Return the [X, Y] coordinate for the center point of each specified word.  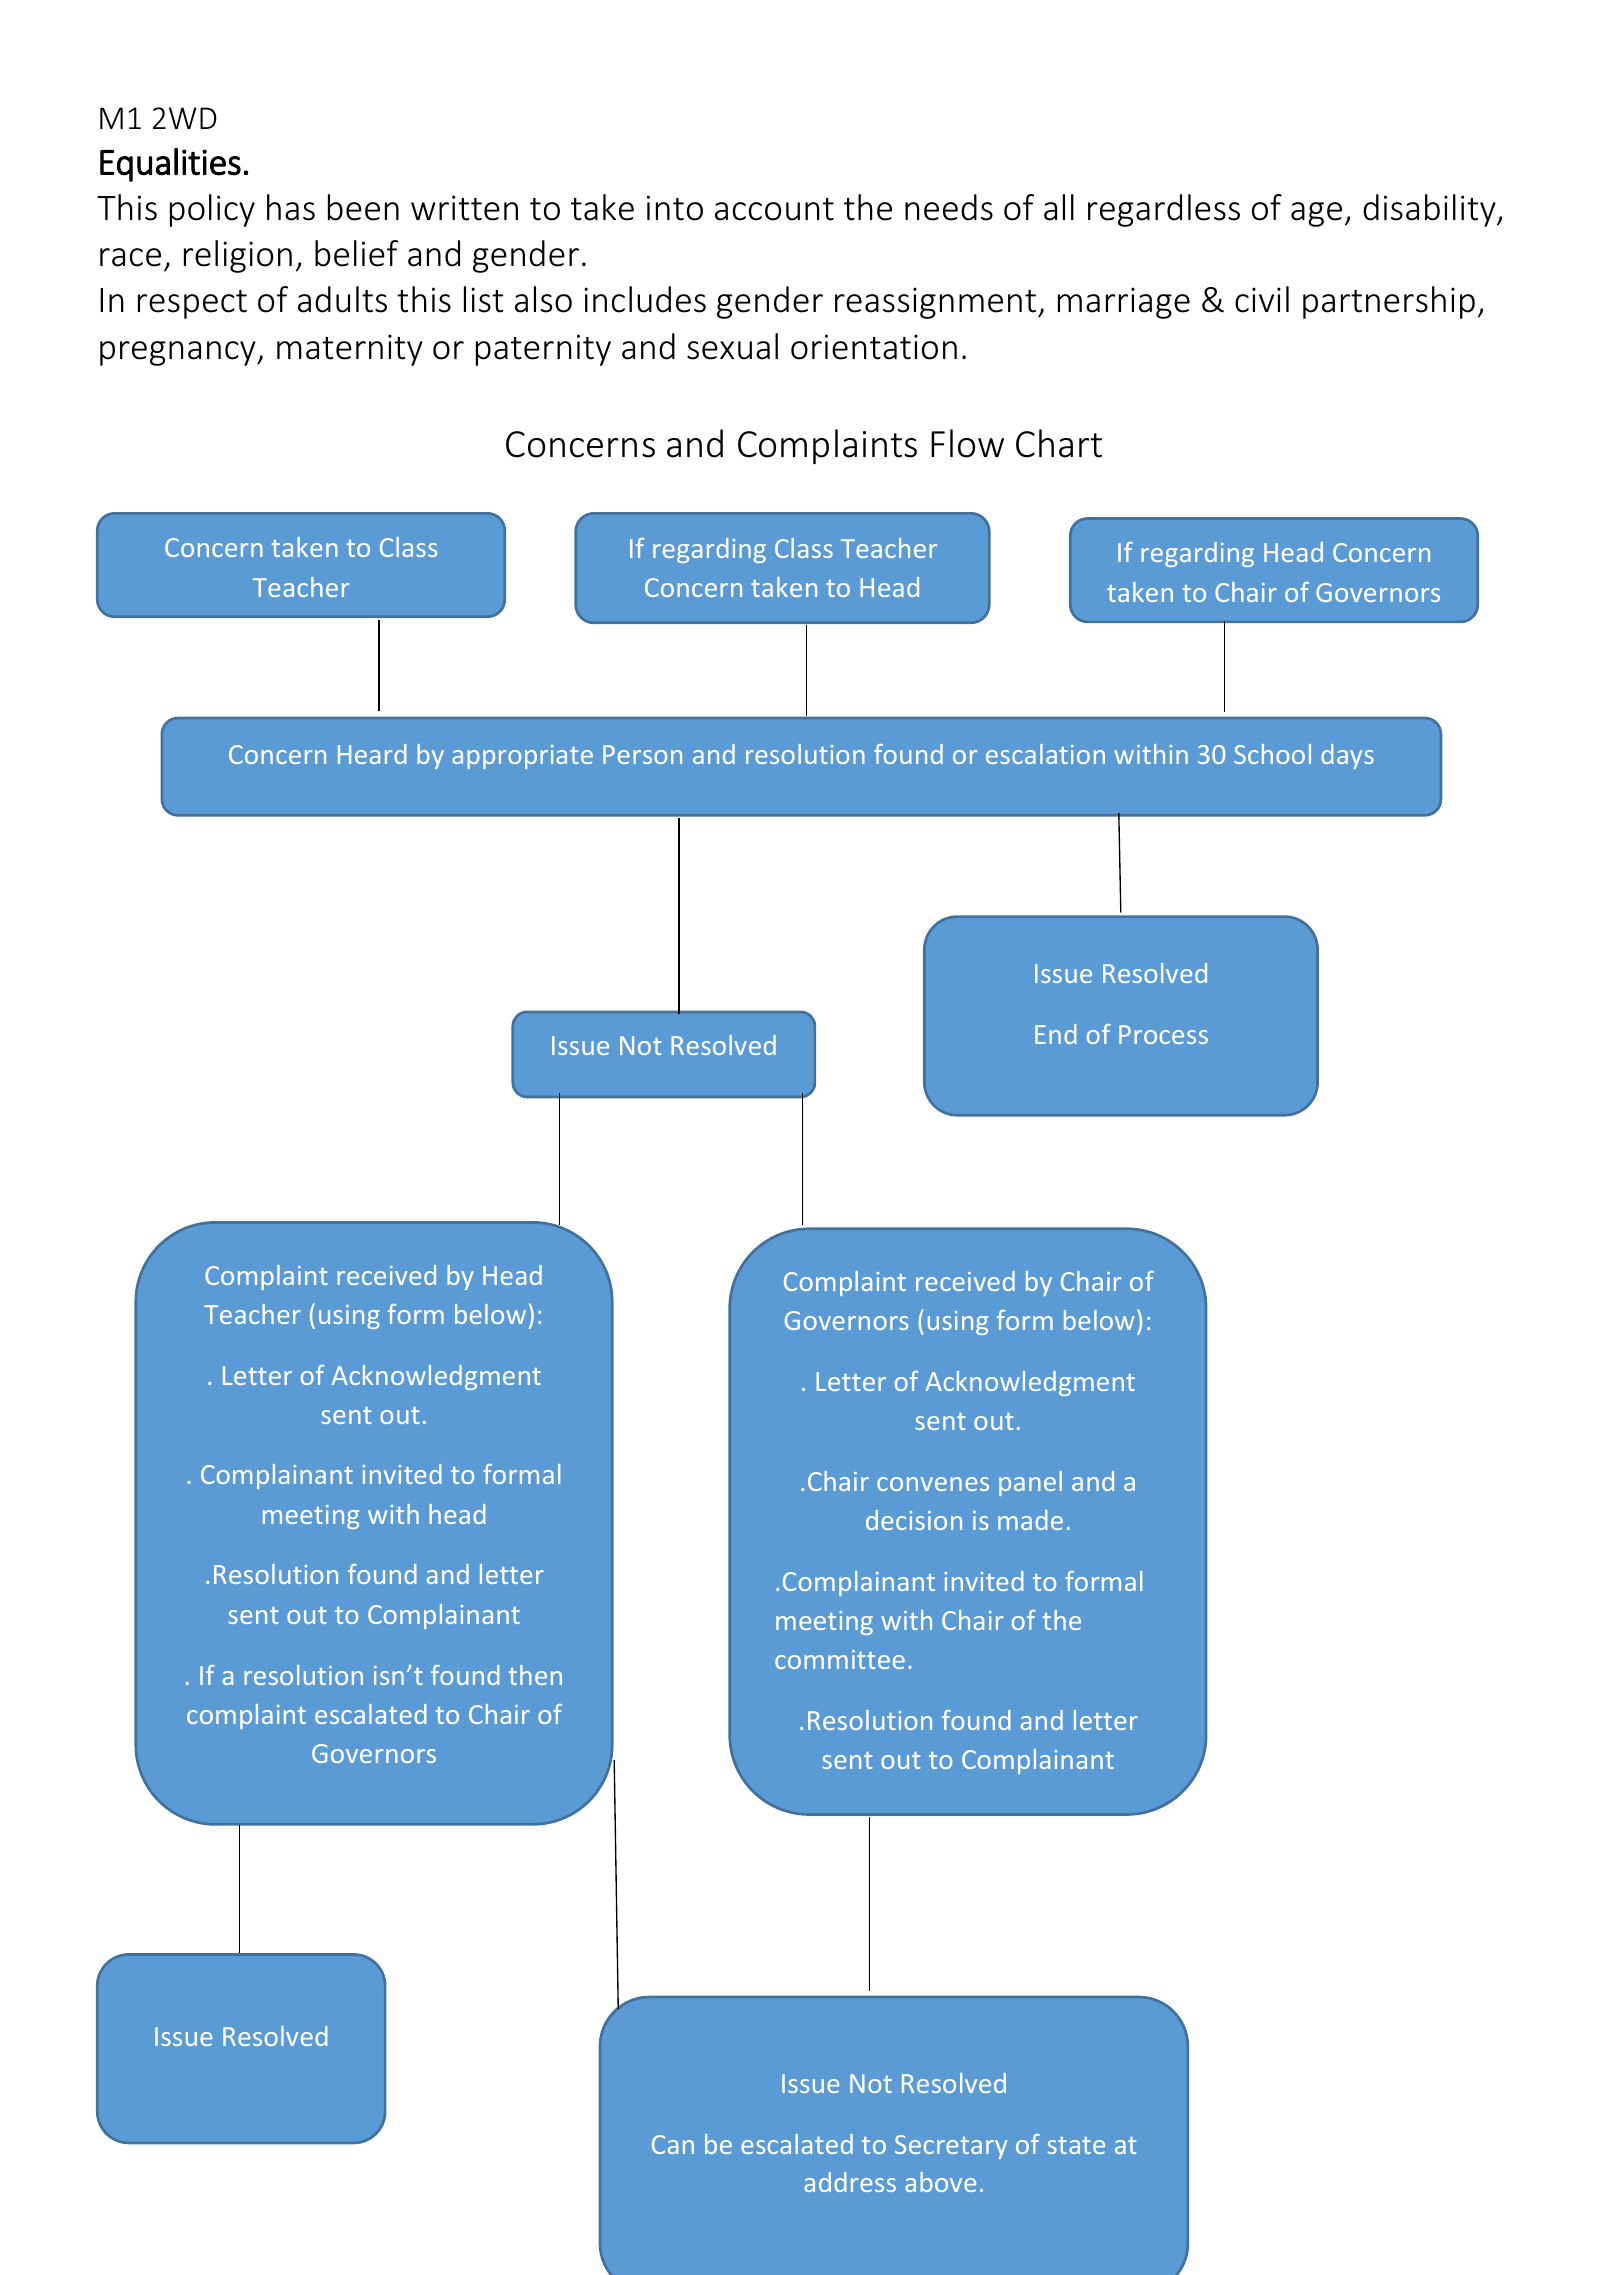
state [1076, 2145]
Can [673, 2144]
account [774, 209]
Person [642, 754]
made [1030, 1520]
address [850, 2182]
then [535, 1675]
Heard [372, 754]
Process [1163, 1034]
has [291, 207]
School [1272, 754]
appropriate [522, 757]
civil [1262, 299]
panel [1030, 1483]
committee [840, 1659]
